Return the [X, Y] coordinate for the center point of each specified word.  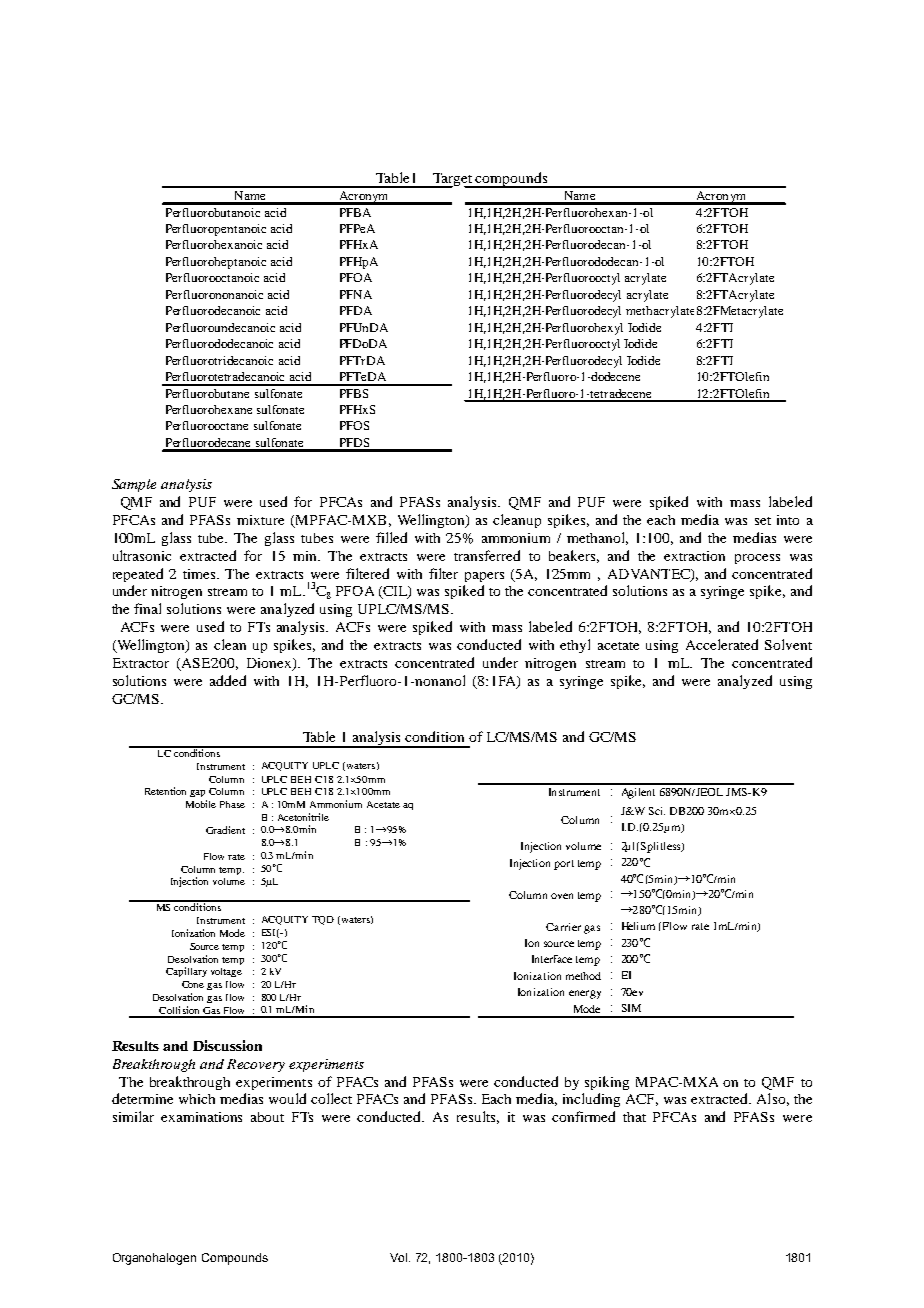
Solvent [788, 644]
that [634, 1117]
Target [453, 180]
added [228, 680]
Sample [134, 485]
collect [331, 1098]
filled [391, 537]
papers [484, 577]
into [788, 520]
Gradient [225, 830]
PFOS [354, 425]
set [763, 521]
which [197, 1099]
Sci [657, 811]
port [564, 865]
